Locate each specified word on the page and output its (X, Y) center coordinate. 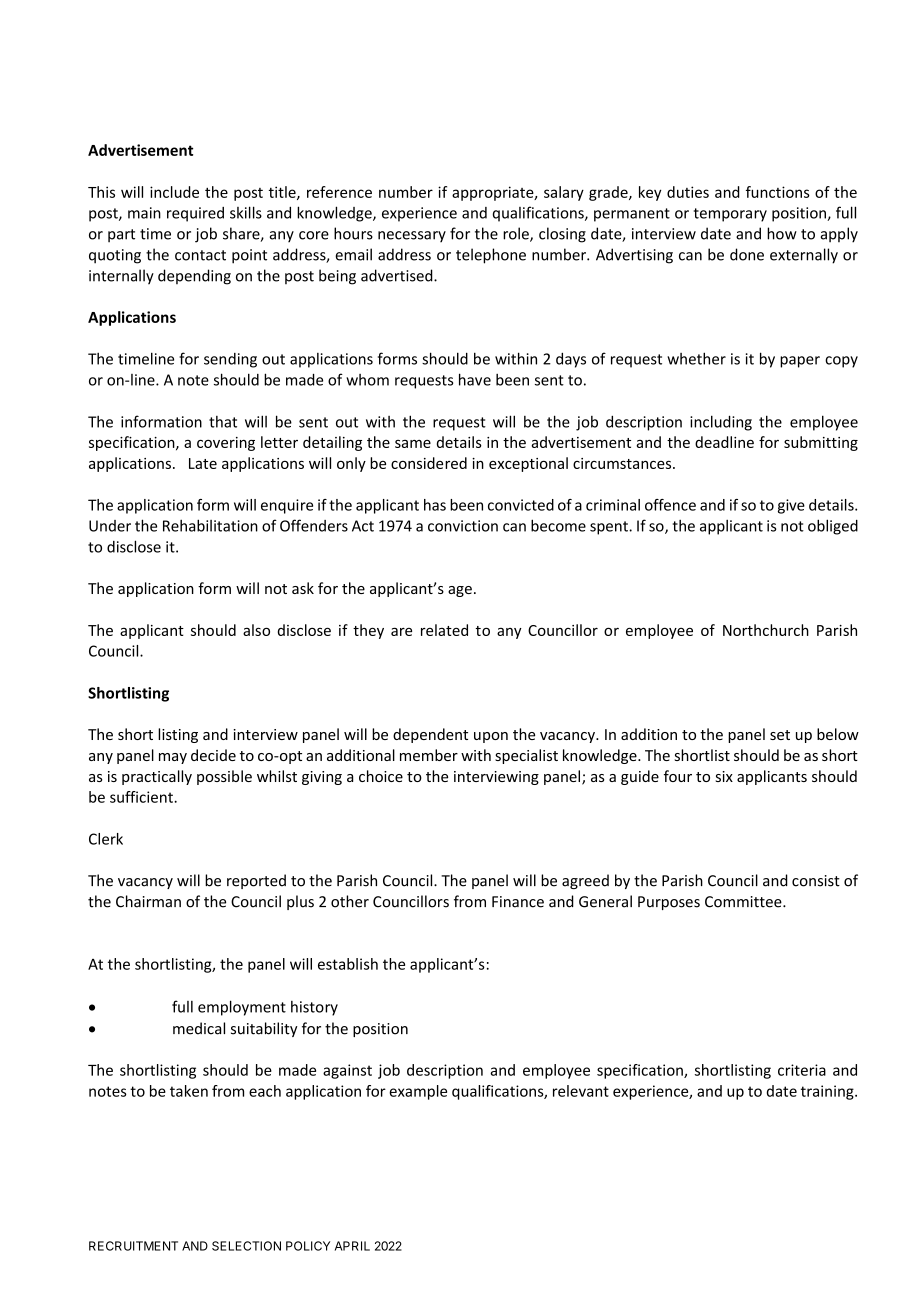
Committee (744, 902)
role (517, 234)
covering (226, 444)
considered (429, 463)
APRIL (352, 1246)
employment (242, 1008)
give (791, 506)
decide (213, 755)
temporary (730, 215)
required (195, 214)
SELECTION (246, 1246)
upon (491, 737)
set (780, 735)
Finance (518, 902)
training (828, 1092)
